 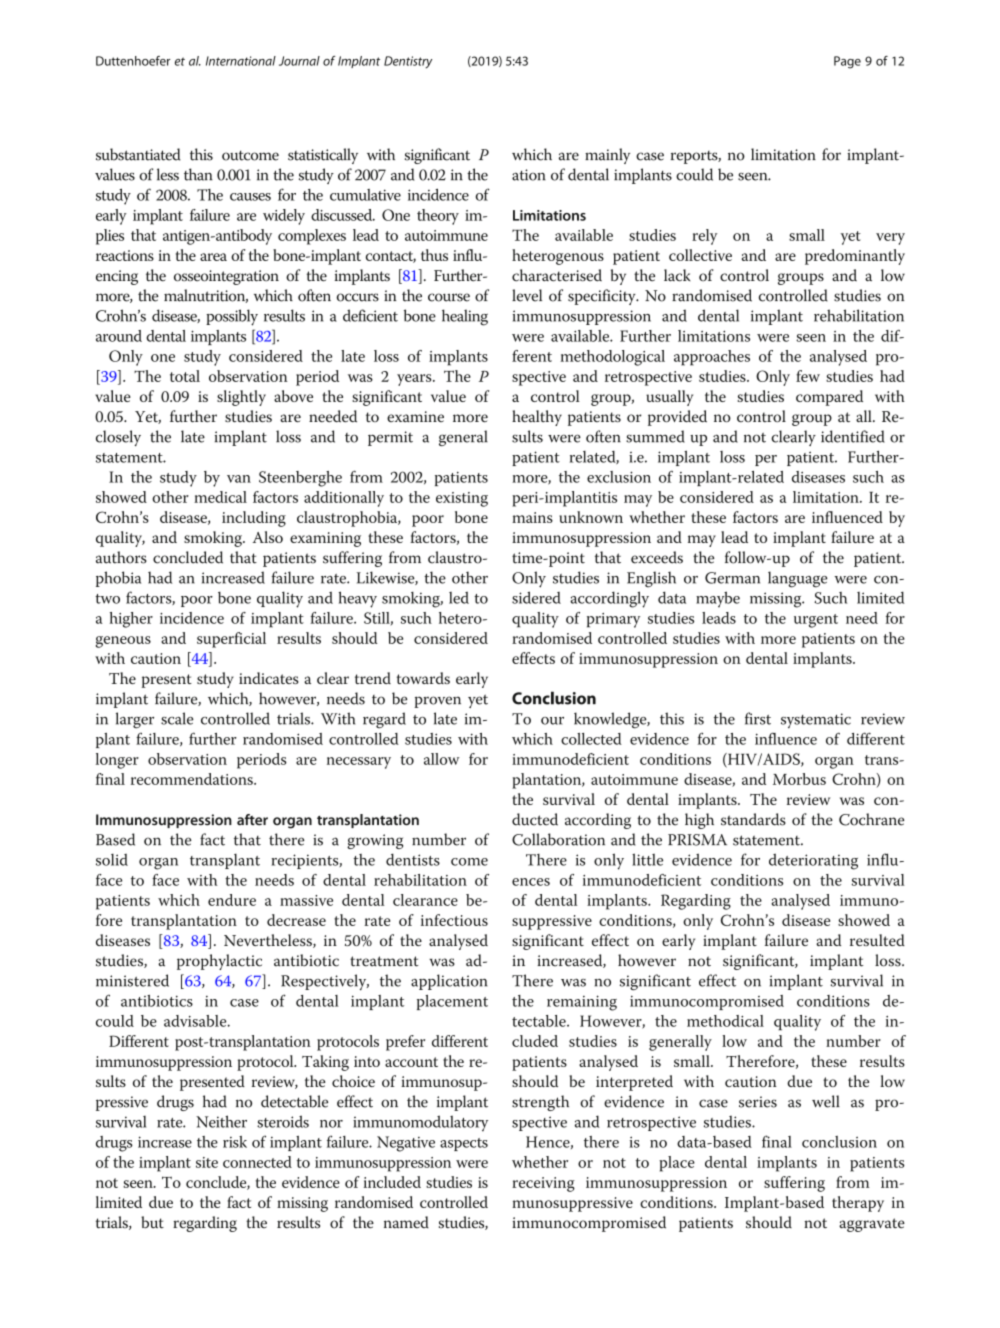 I want to click on after, so click(x=252, y=820).
